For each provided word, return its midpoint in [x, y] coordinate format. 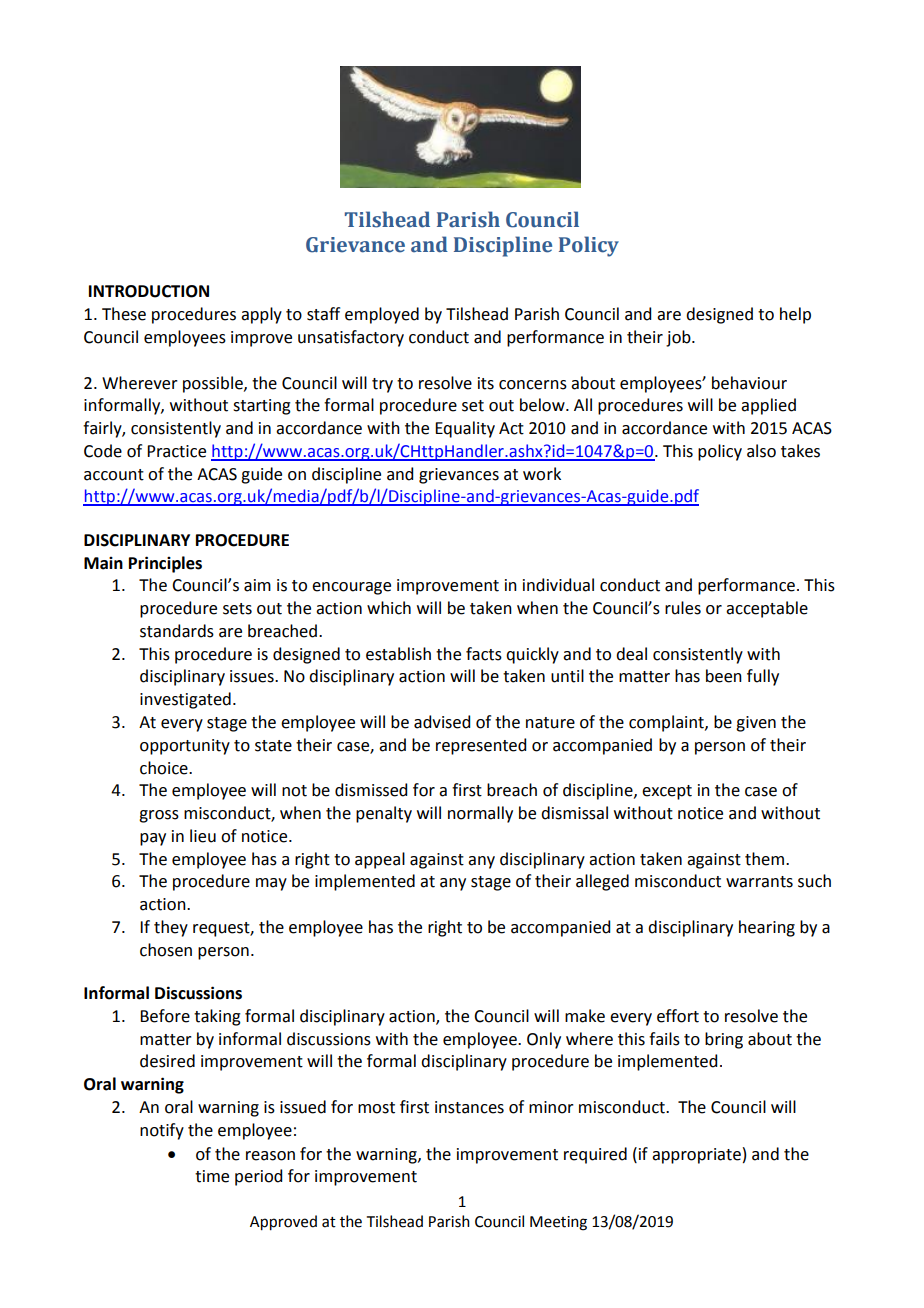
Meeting [558, 1223]
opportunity [185, 747]
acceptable [767, 609]
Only [544, 1040]
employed [382, 315]
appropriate [696, 1156]
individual [558, 585]
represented [481, 746]
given [756, 724]
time [212, 1176]
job [679, 338]
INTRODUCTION [149, 291]
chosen [166, 950]
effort [678, 1016]
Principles [165, 564]
